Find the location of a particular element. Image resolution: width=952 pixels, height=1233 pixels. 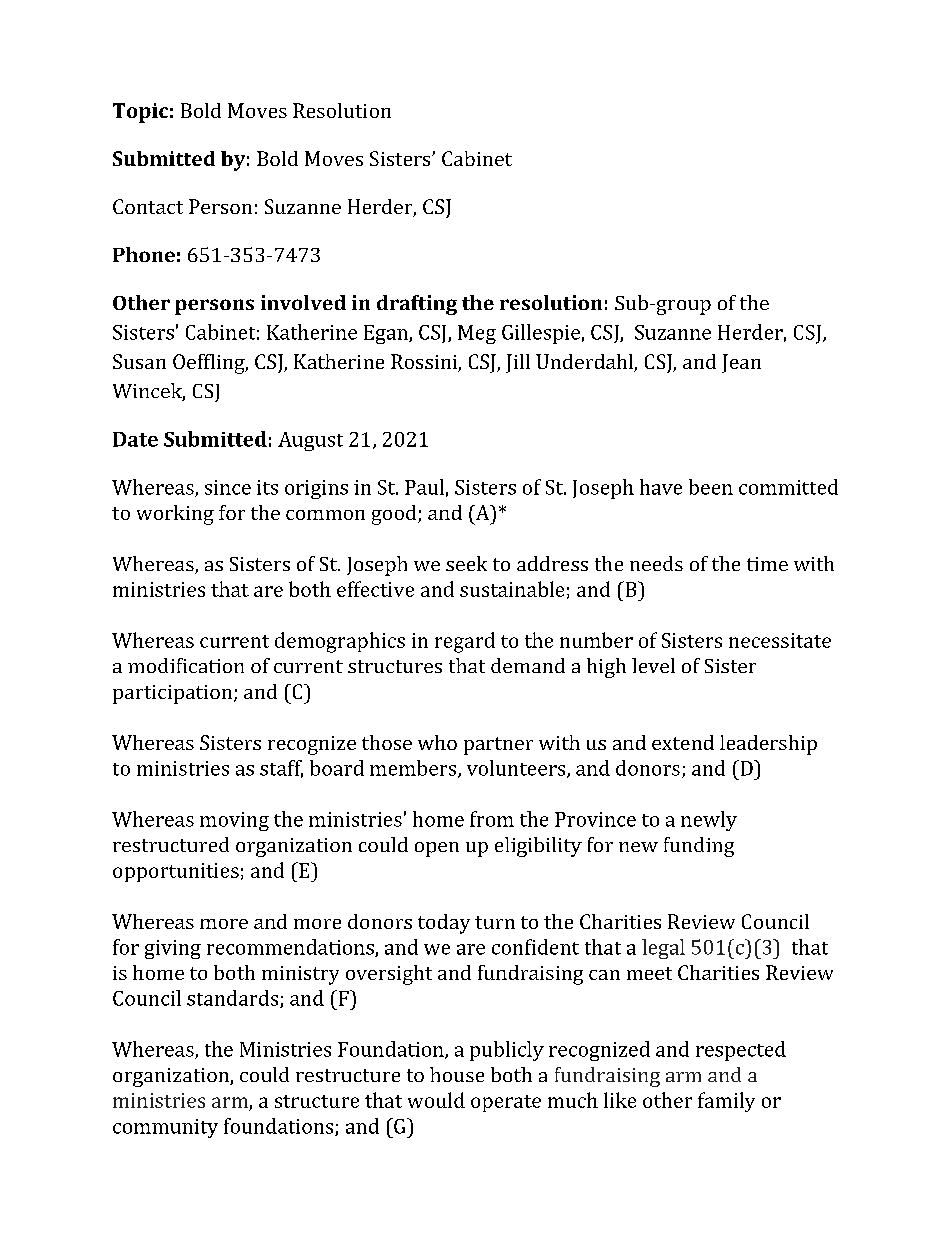

would is located at coordinates (436, 1100).
